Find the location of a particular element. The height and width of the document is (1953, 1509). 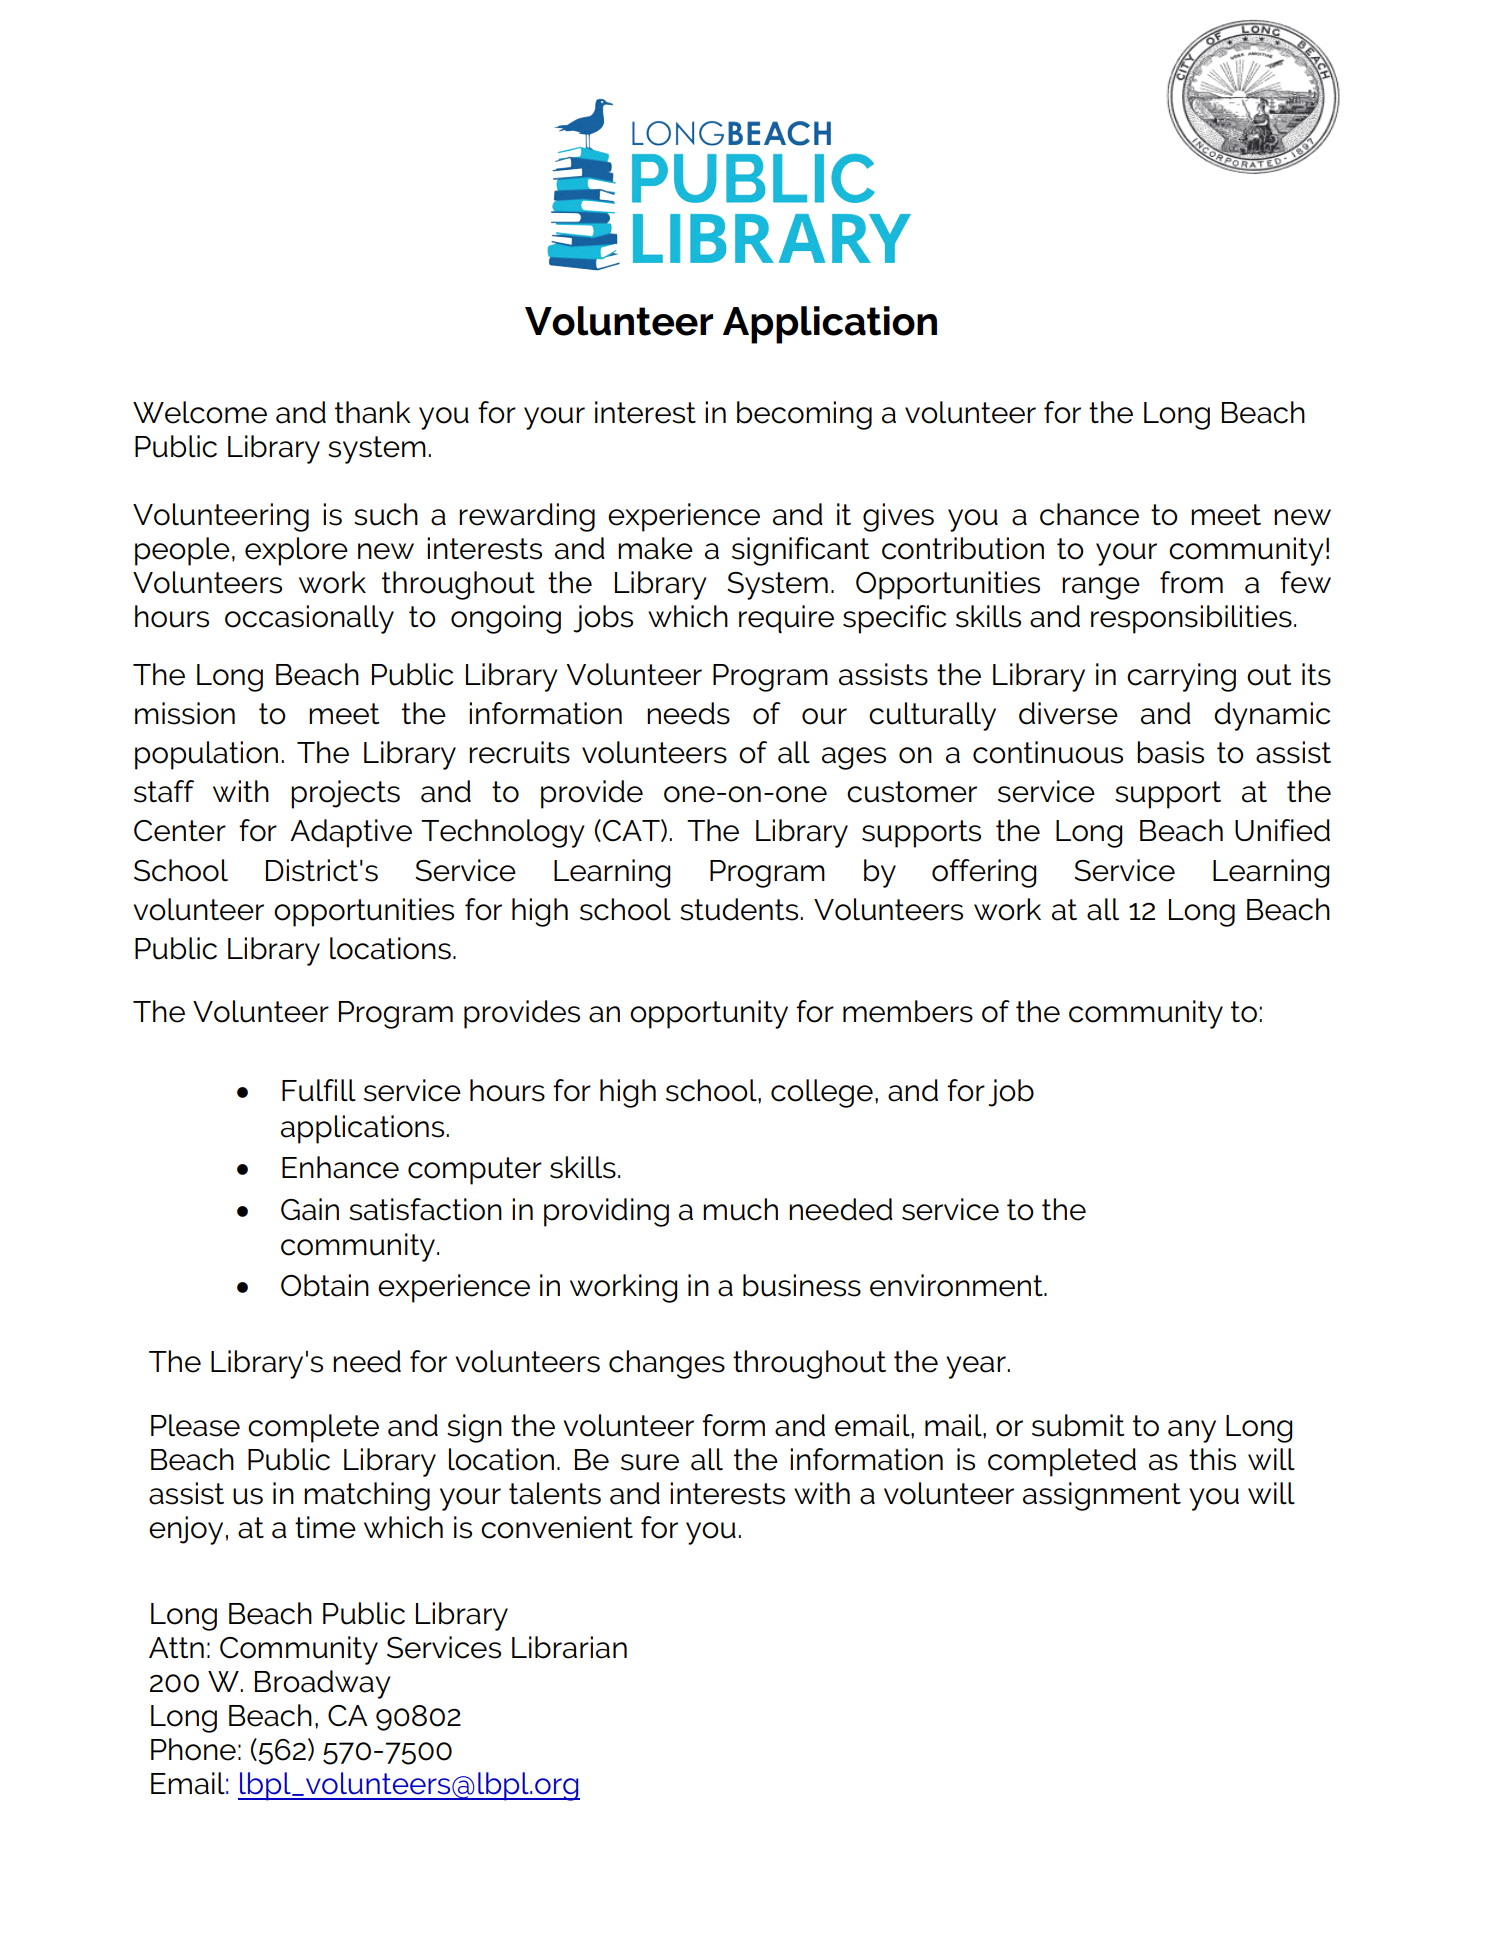

becoming is located at coordinates (804, 415).
